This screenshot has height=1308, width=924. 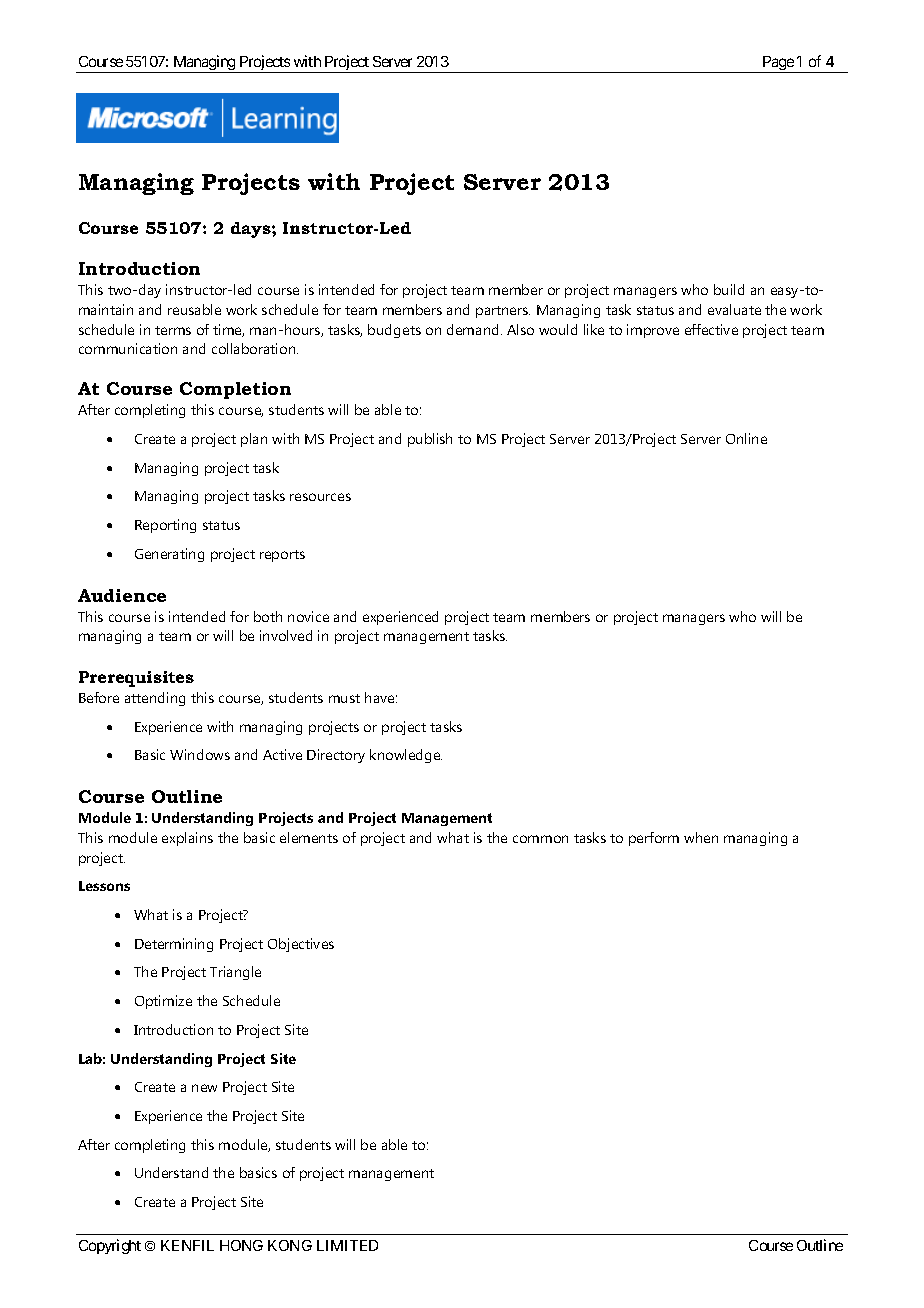 What do you see at coordinates (252, 230) in the screenshot?
I see `days` at bounding box center [252, 230].
